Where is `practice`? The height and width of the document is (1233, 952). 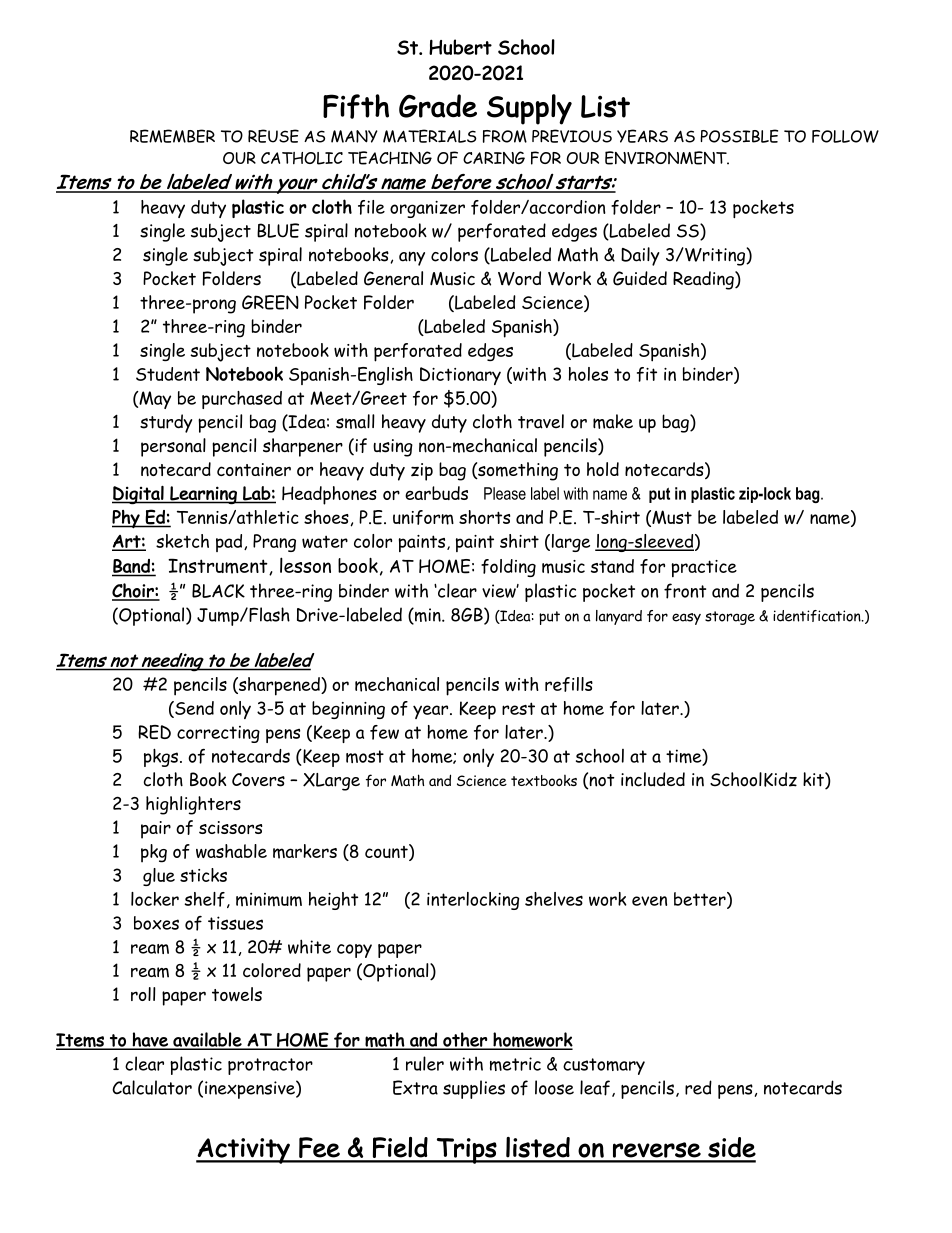 practice is located at coordinates (704, 568).
